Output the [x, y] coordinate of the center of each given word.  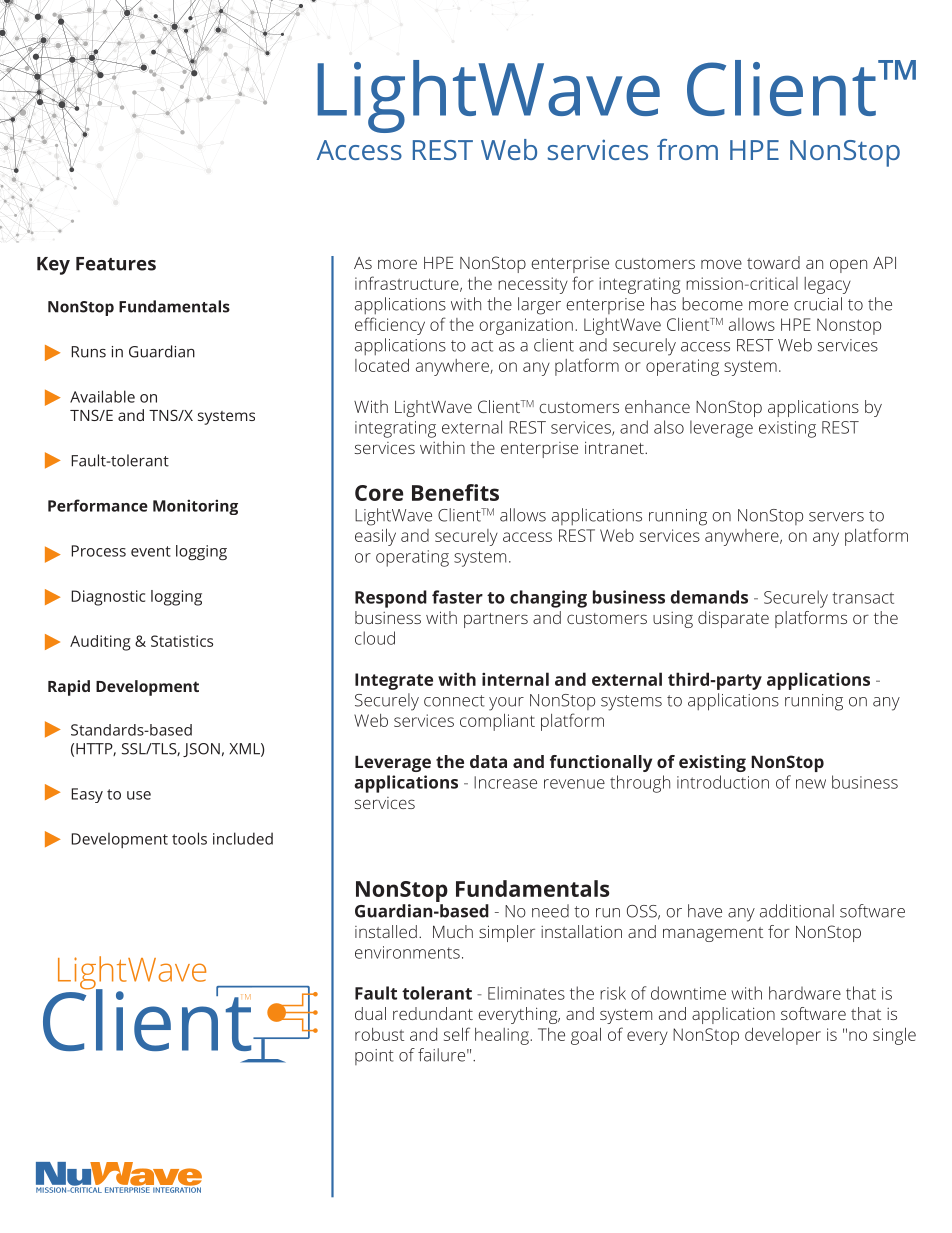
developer [783, 1036]
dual [370, 1013]
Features [116, 264]
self [457, 1034]
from [687, 149]
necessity [533, 285]
